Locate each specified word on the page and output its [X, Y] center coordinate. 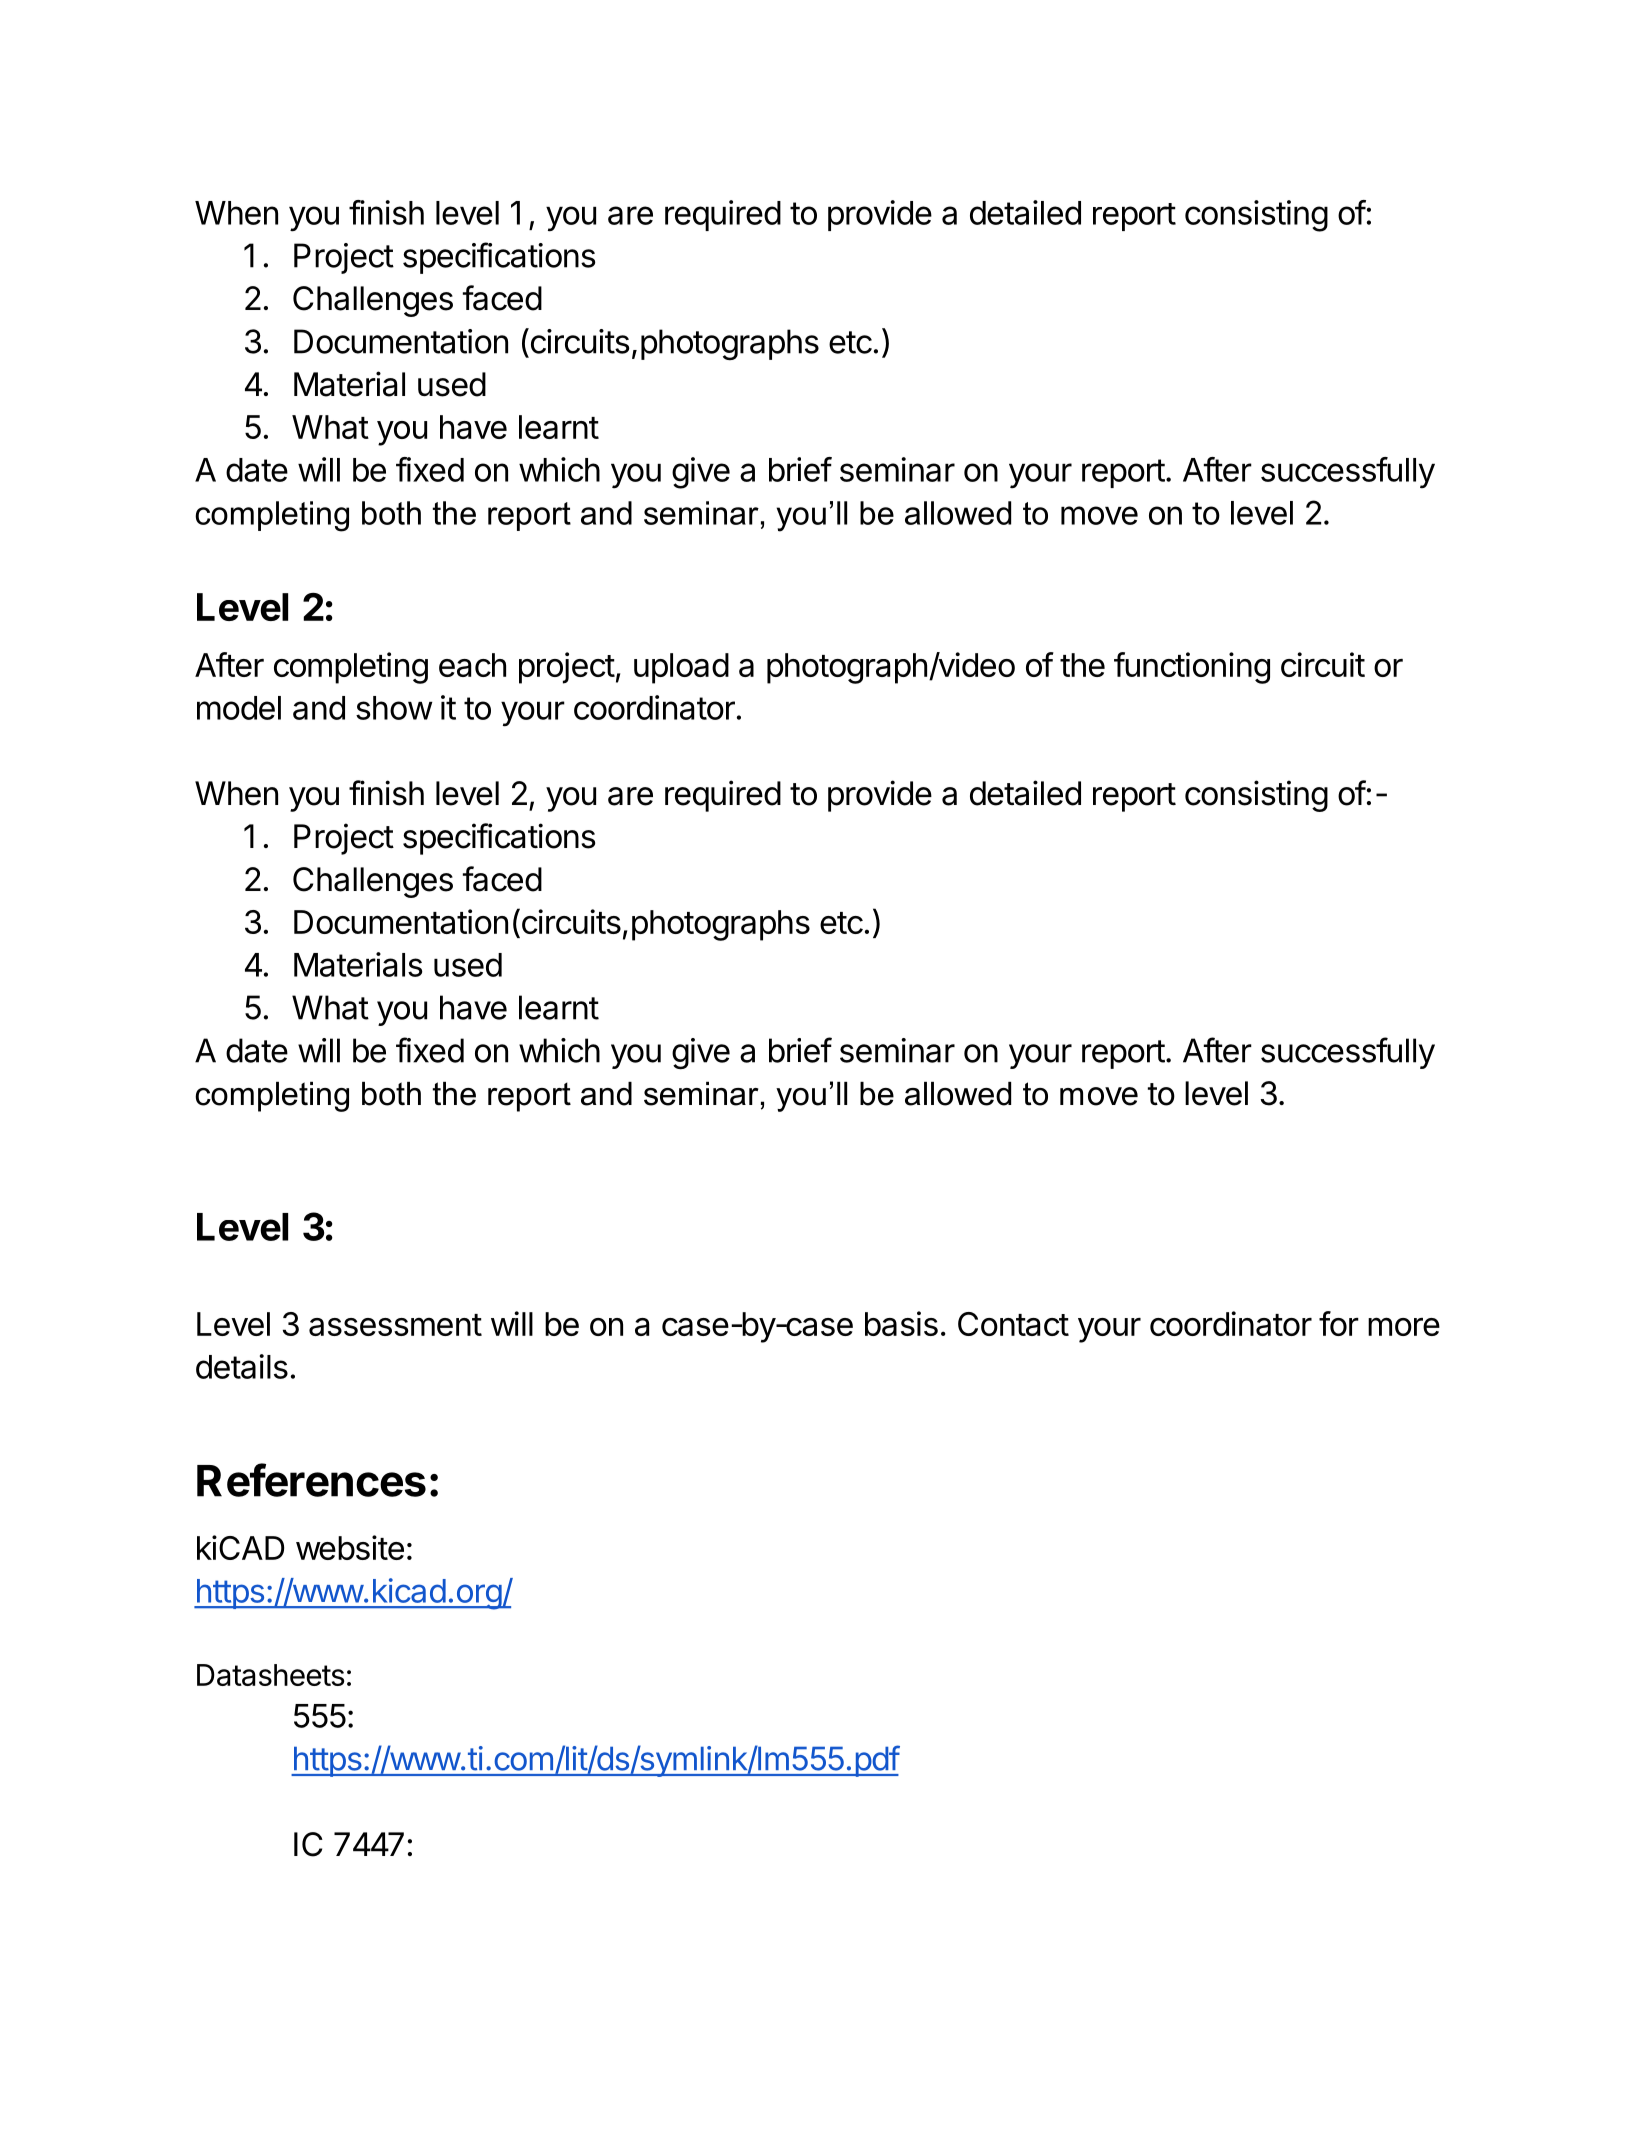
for [1339, 1323]
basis [901, 1323]
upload [681, 668]
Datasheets [270, 1675]
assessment [395, 1325]
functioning [1192, 668]
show [394, 708]
